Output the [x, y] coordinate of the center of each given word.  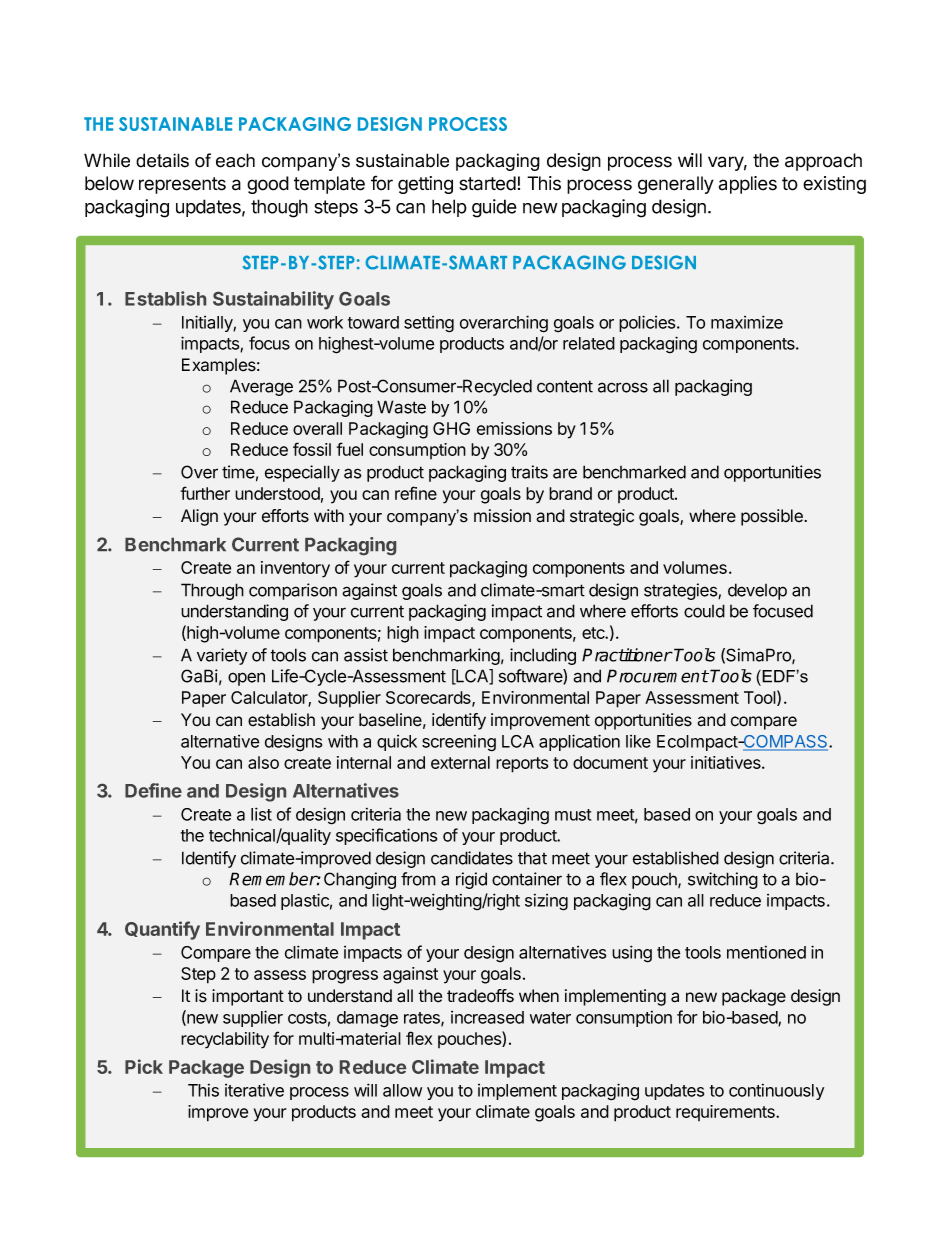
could [704, 611]
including [543, 656]
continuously [776, 1092]
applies [748, 185]
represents [182, 185]
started [487, 183]
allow [402, 1090]
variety [222, 656]
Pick [144, 1066]
